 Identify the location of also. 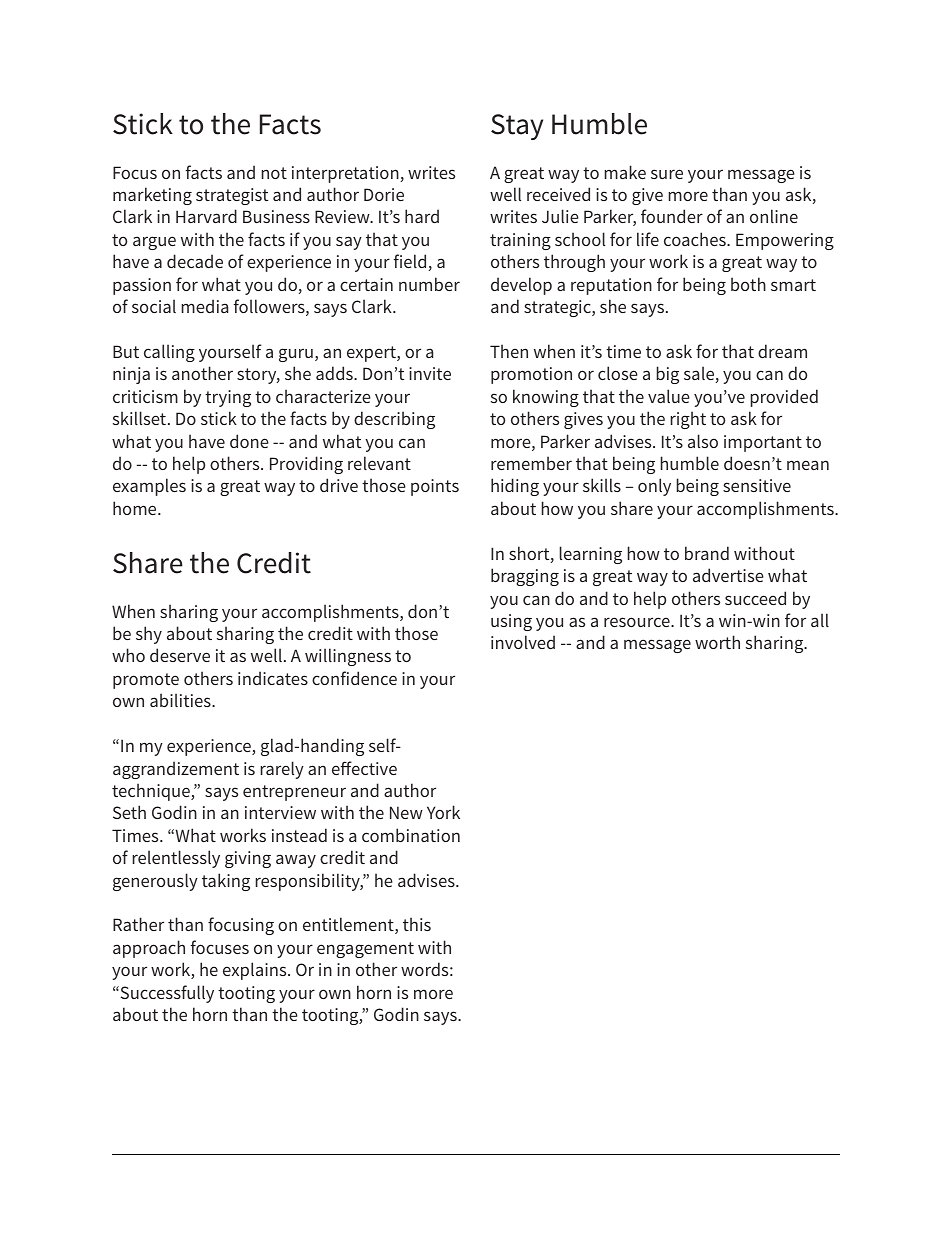
(703, 441).
